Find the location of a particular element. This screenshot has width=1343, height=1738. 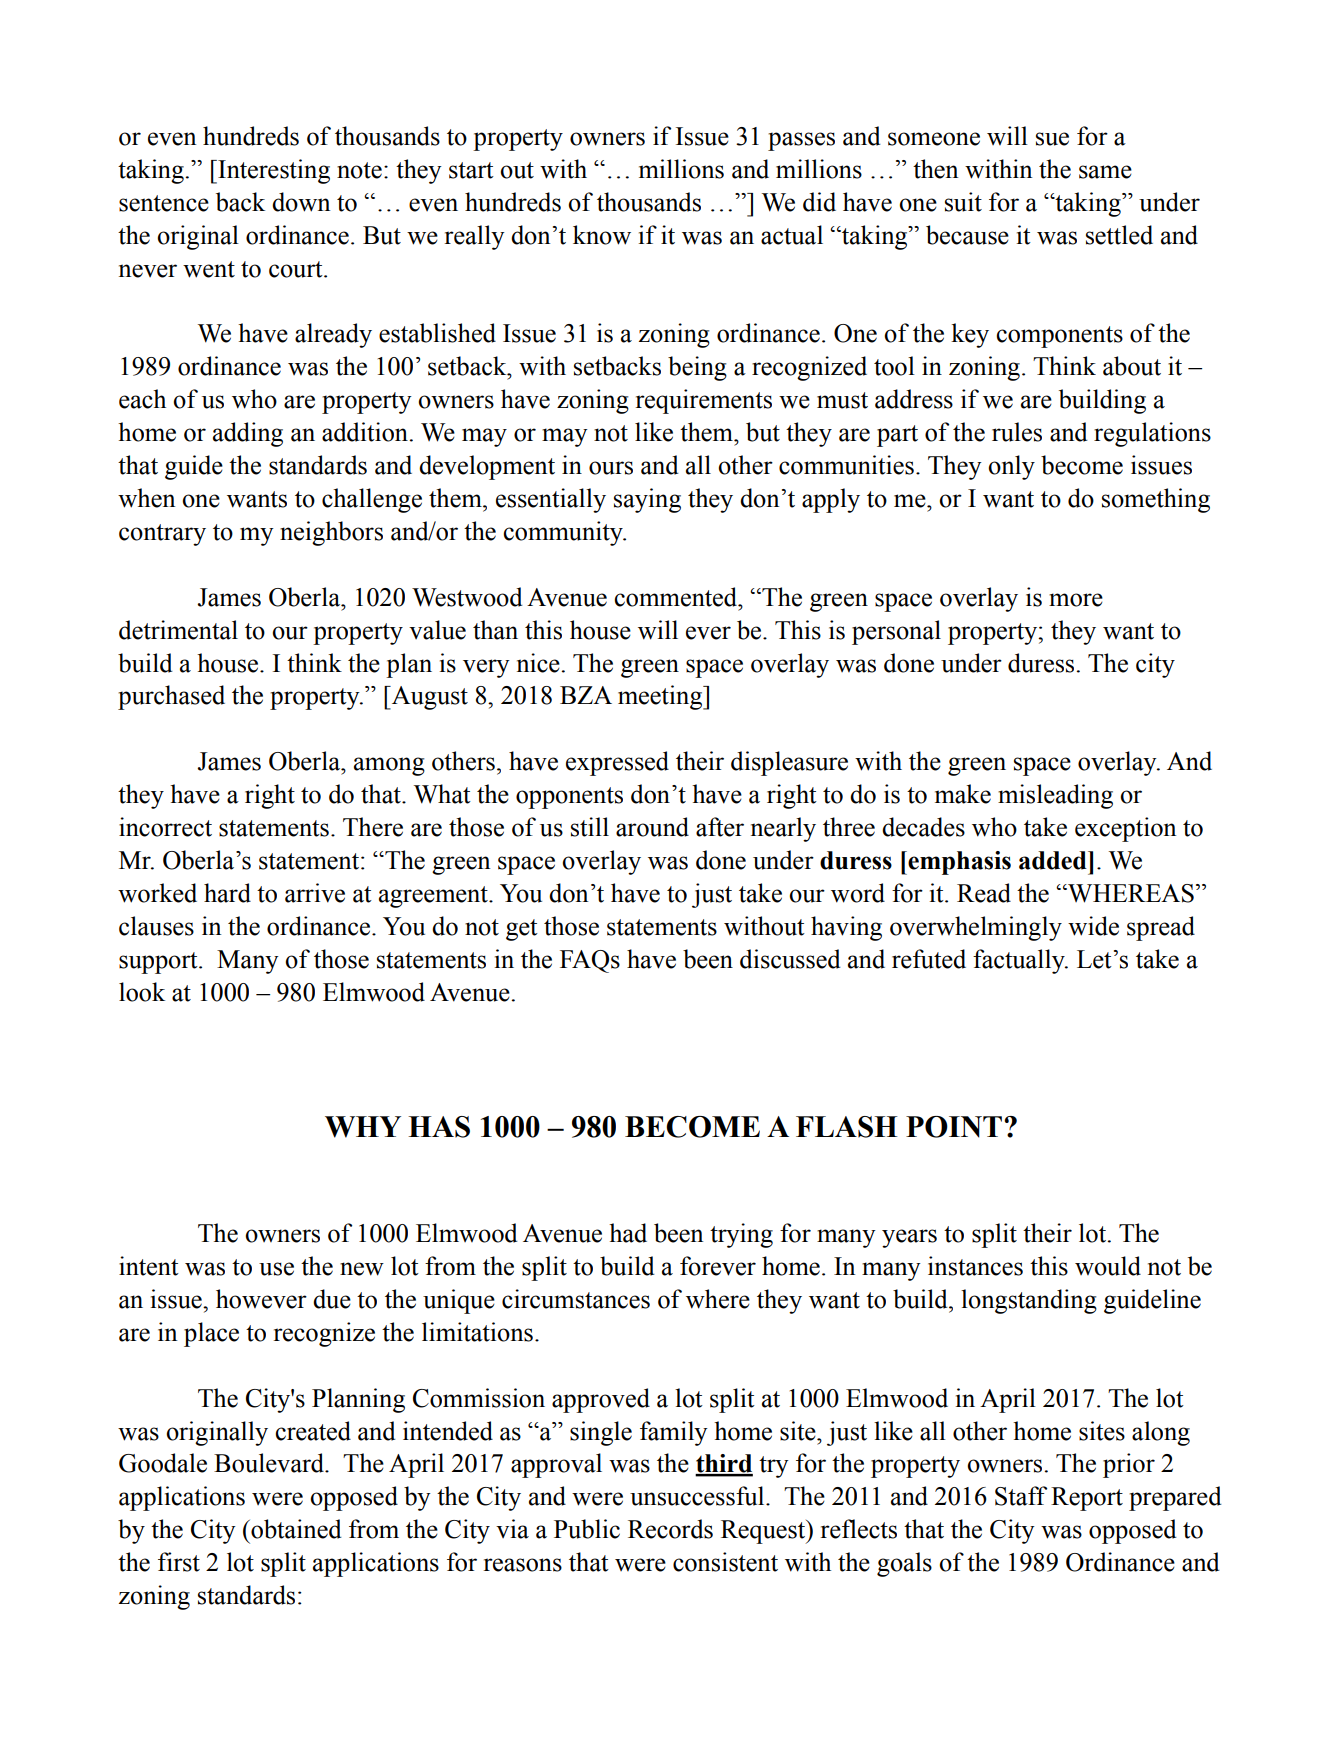

same is located at coordinates (1105, 172).
